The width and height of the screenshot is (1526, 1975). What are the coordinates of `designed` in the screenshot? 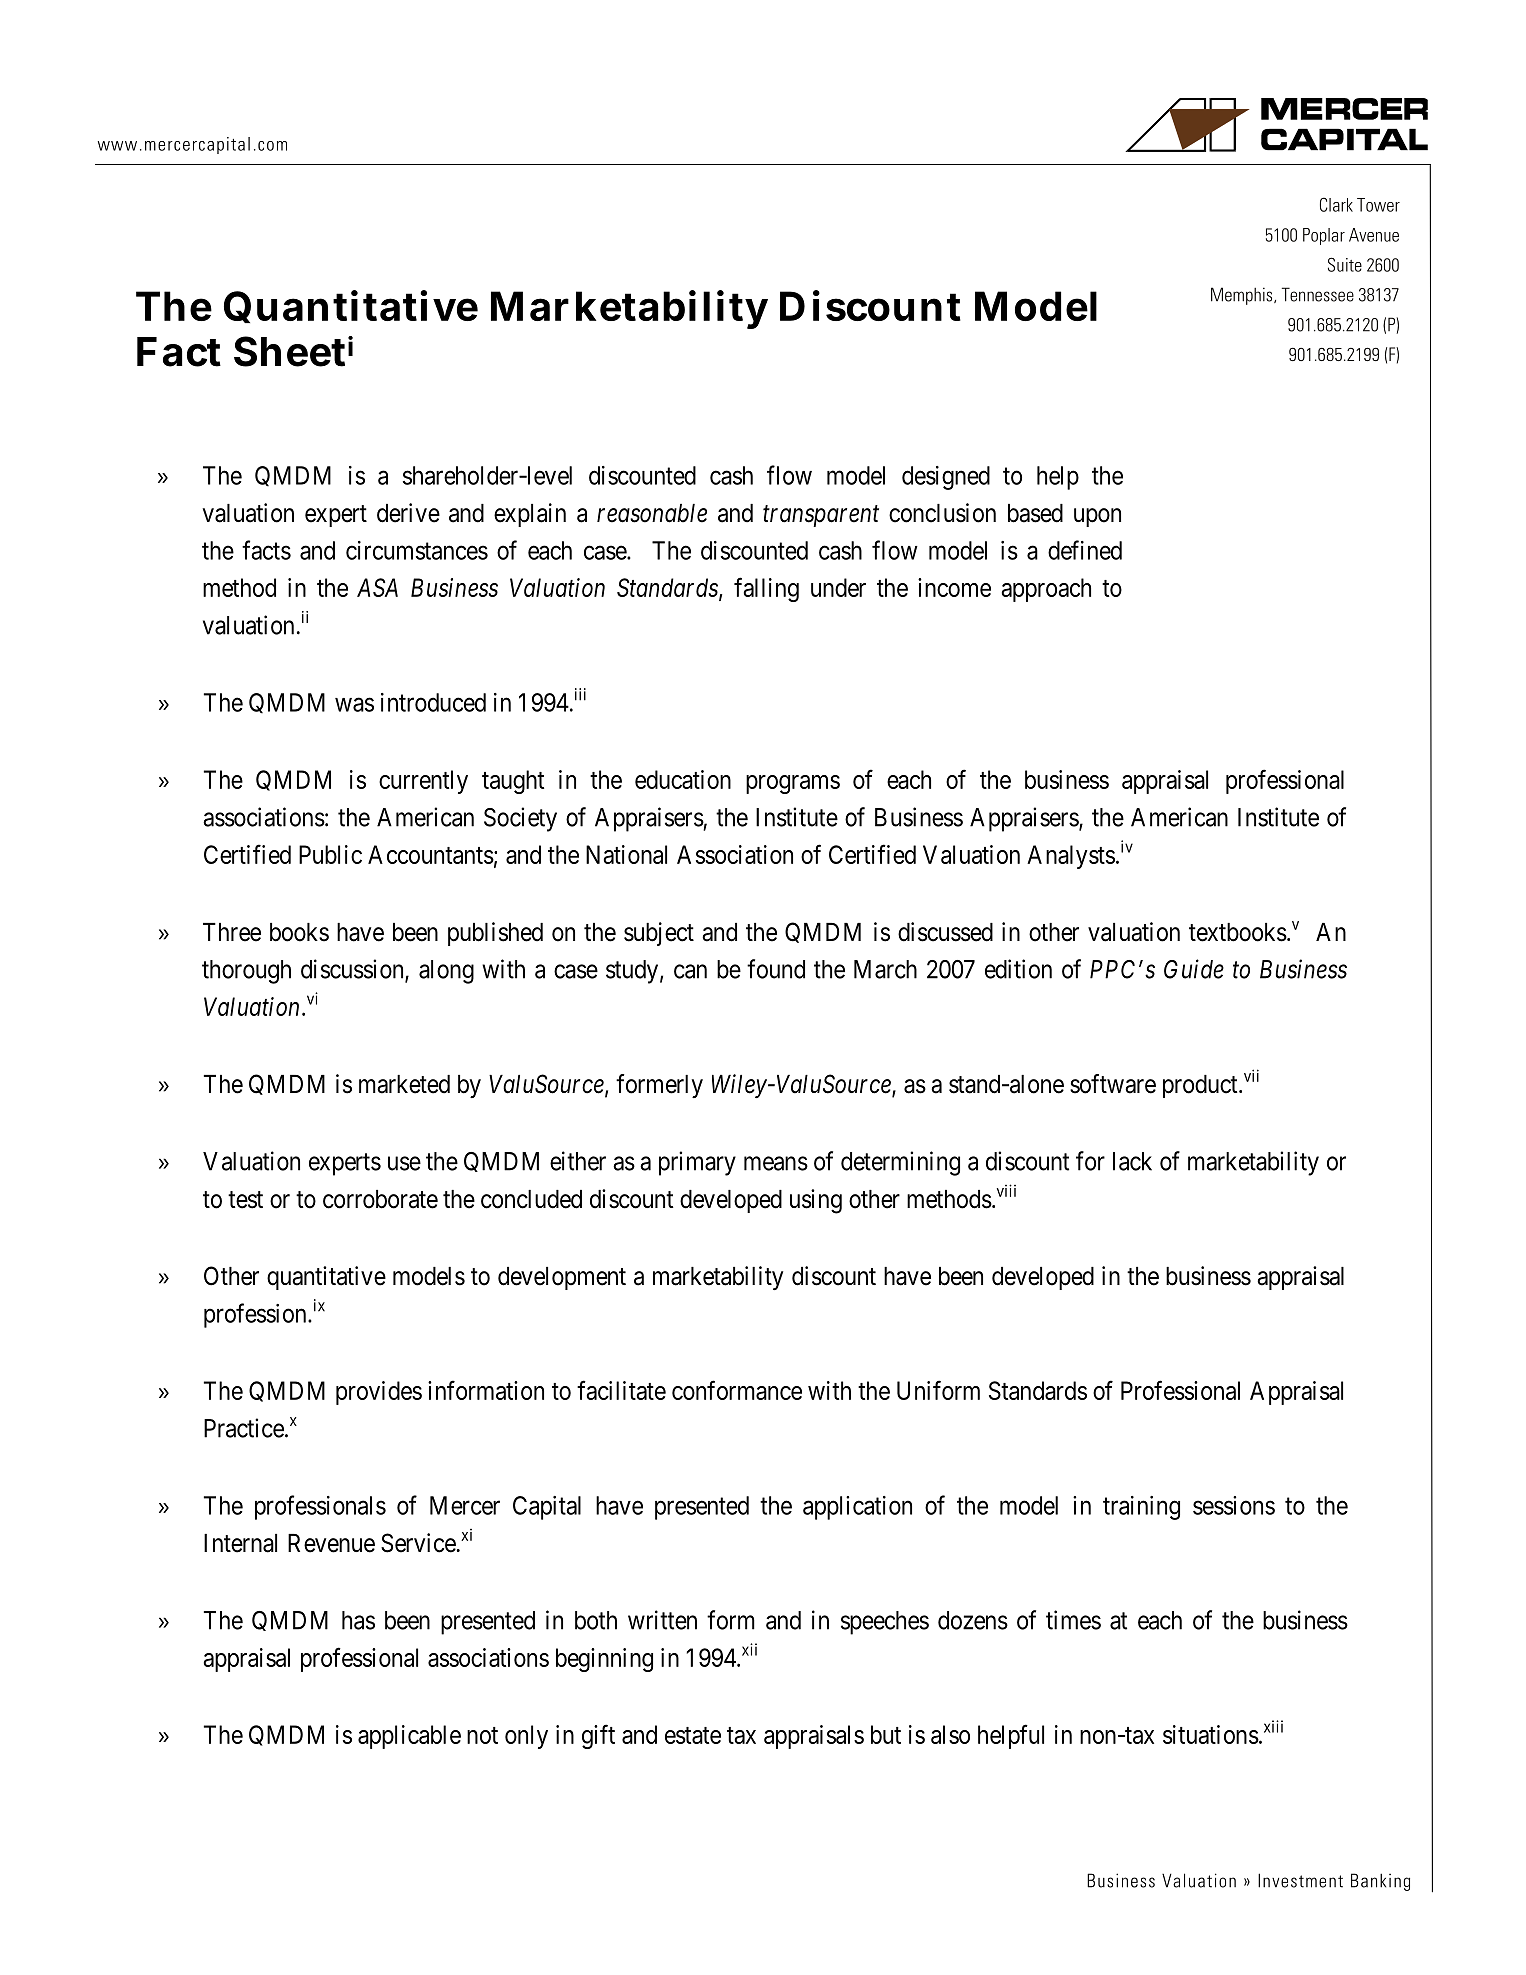 It's located at (946, 478).
